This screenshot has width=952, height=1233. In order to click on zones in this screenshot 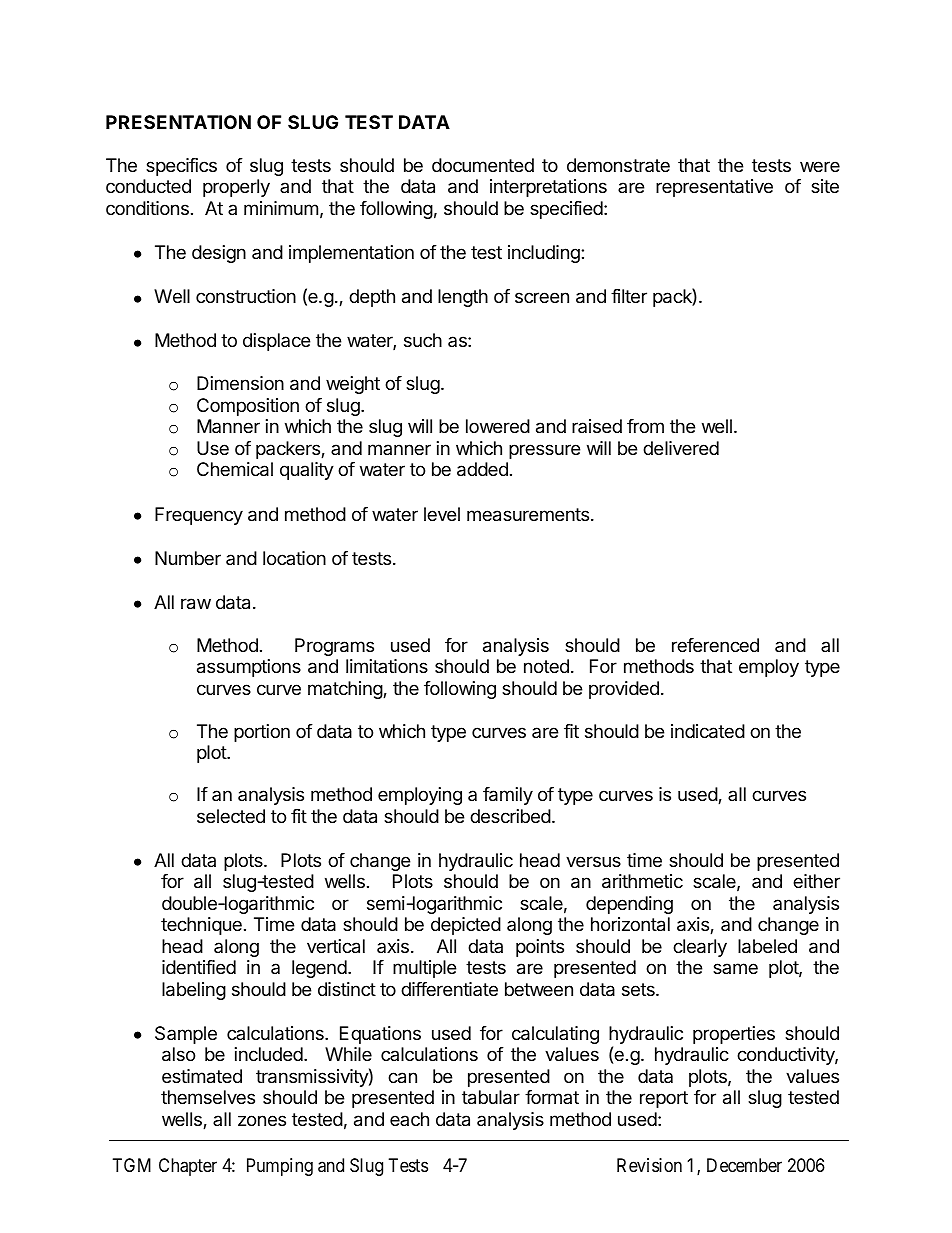, I will do `click(262, 1120)`.
